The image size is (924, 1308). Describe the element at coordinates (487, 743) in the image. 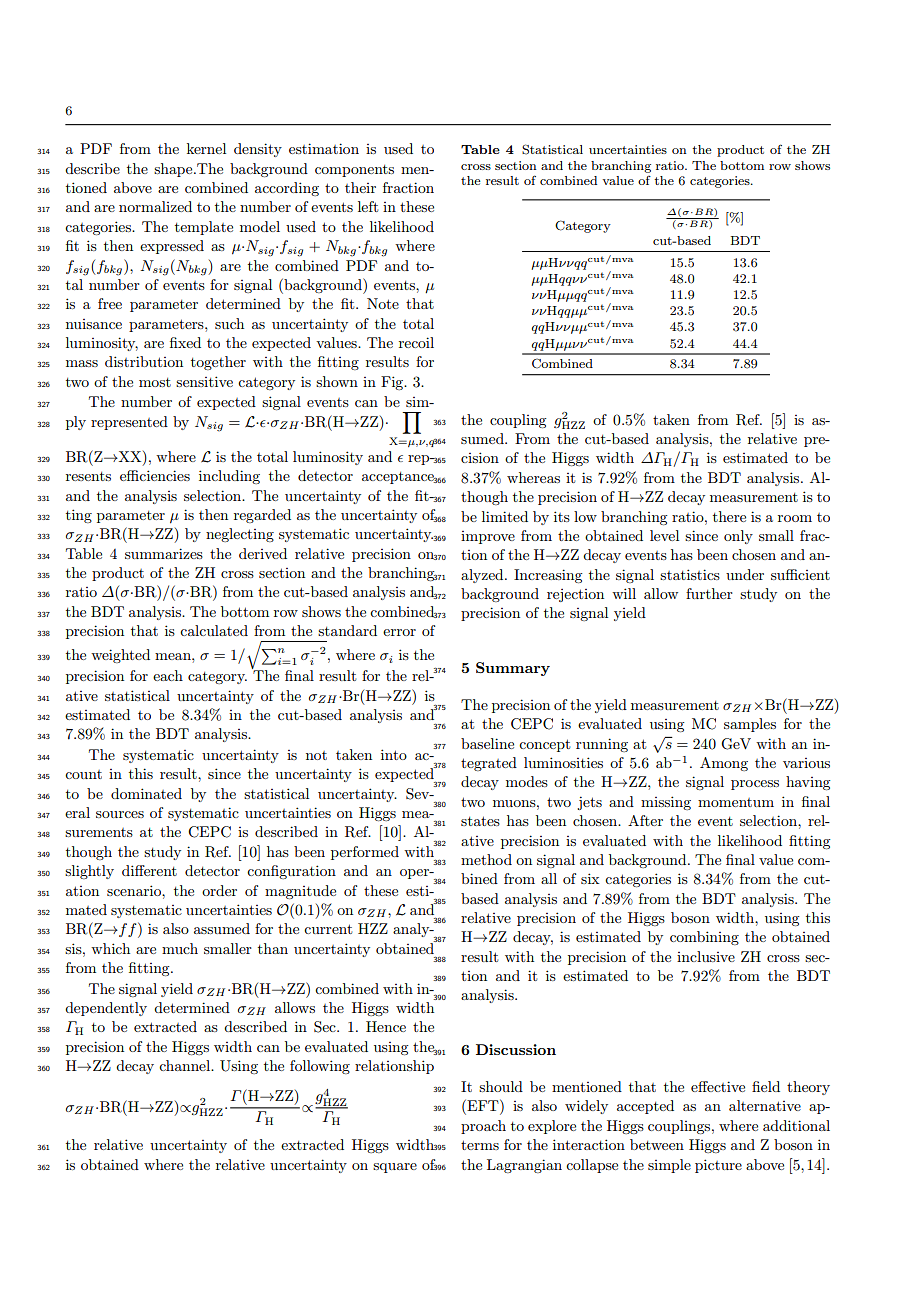

I see `baseline` at that location.
